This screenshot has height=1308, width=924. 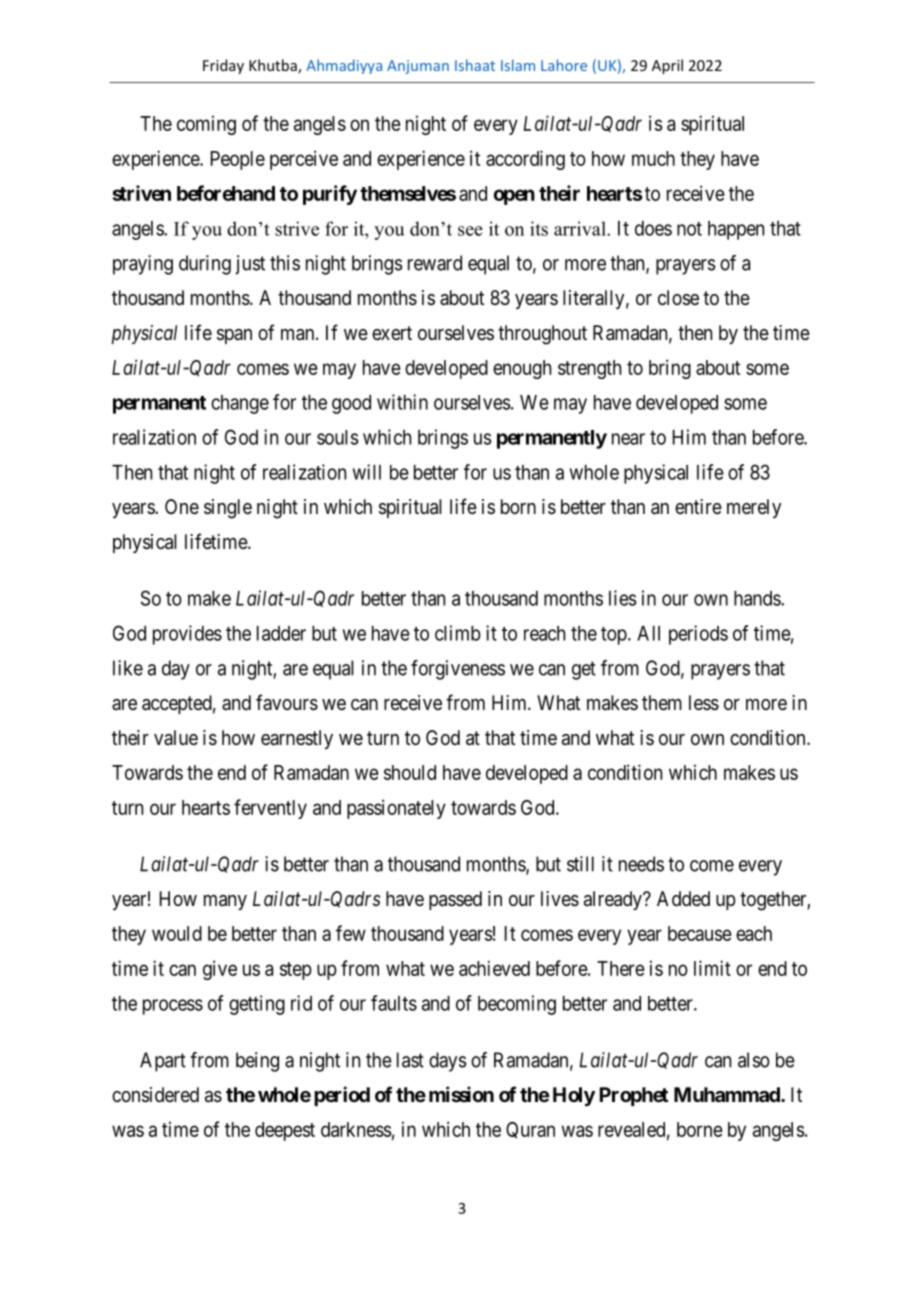 What do you see at coordinates (704, 703) in the screenshot?
I see `less` at bounding box center [704, 703].
